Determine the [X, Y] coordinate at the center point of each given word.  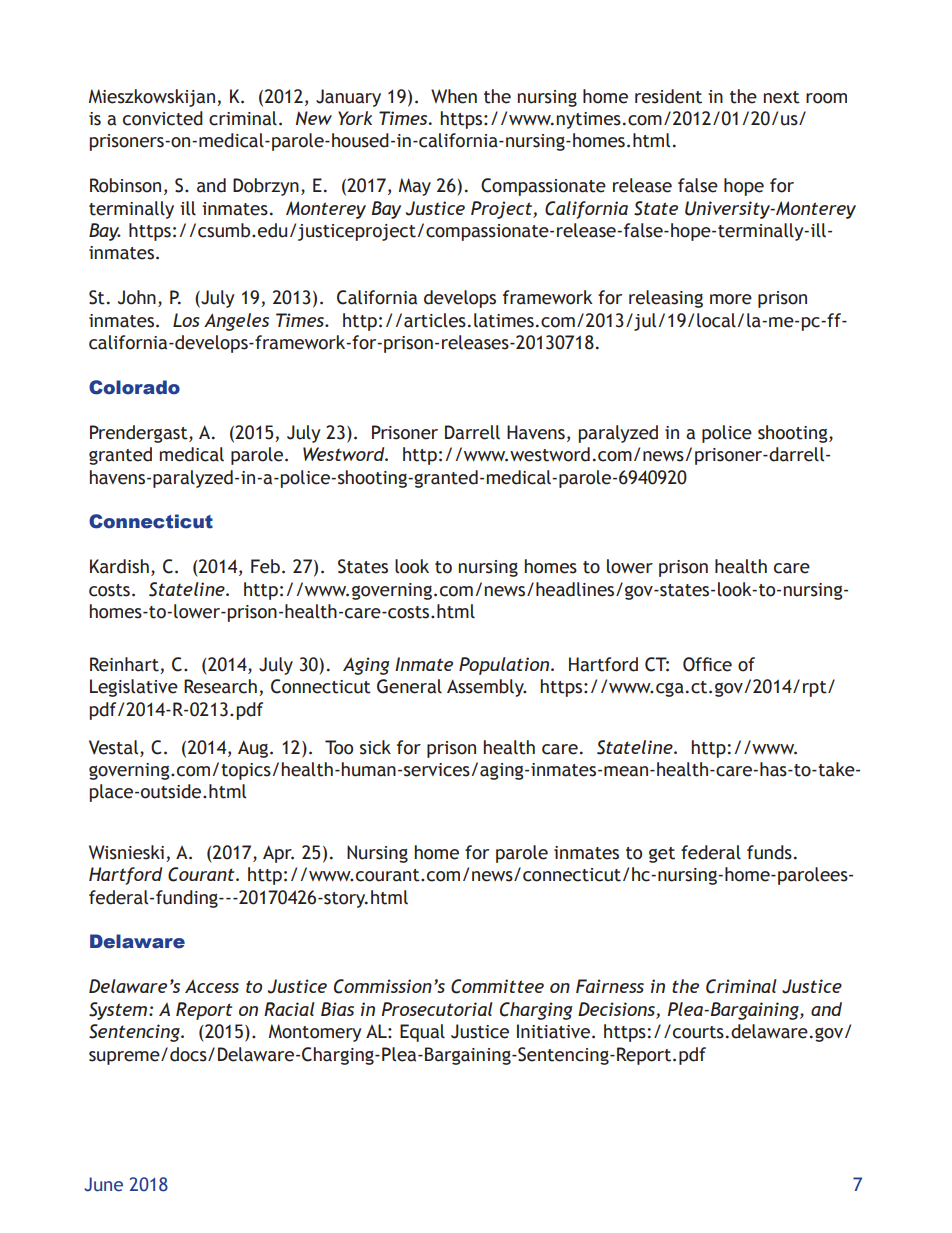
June [103, 1184]
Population [505, 666]
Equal [422, 1033]
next [782, 97]
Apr [278, 854]
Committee [497, 986]
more [731, 299]
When [454, 96]
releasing [666, 299]
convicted [163, 118]
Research [220, 686]
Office [707, 664]
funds [769, 852]
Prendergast [140, 434]
